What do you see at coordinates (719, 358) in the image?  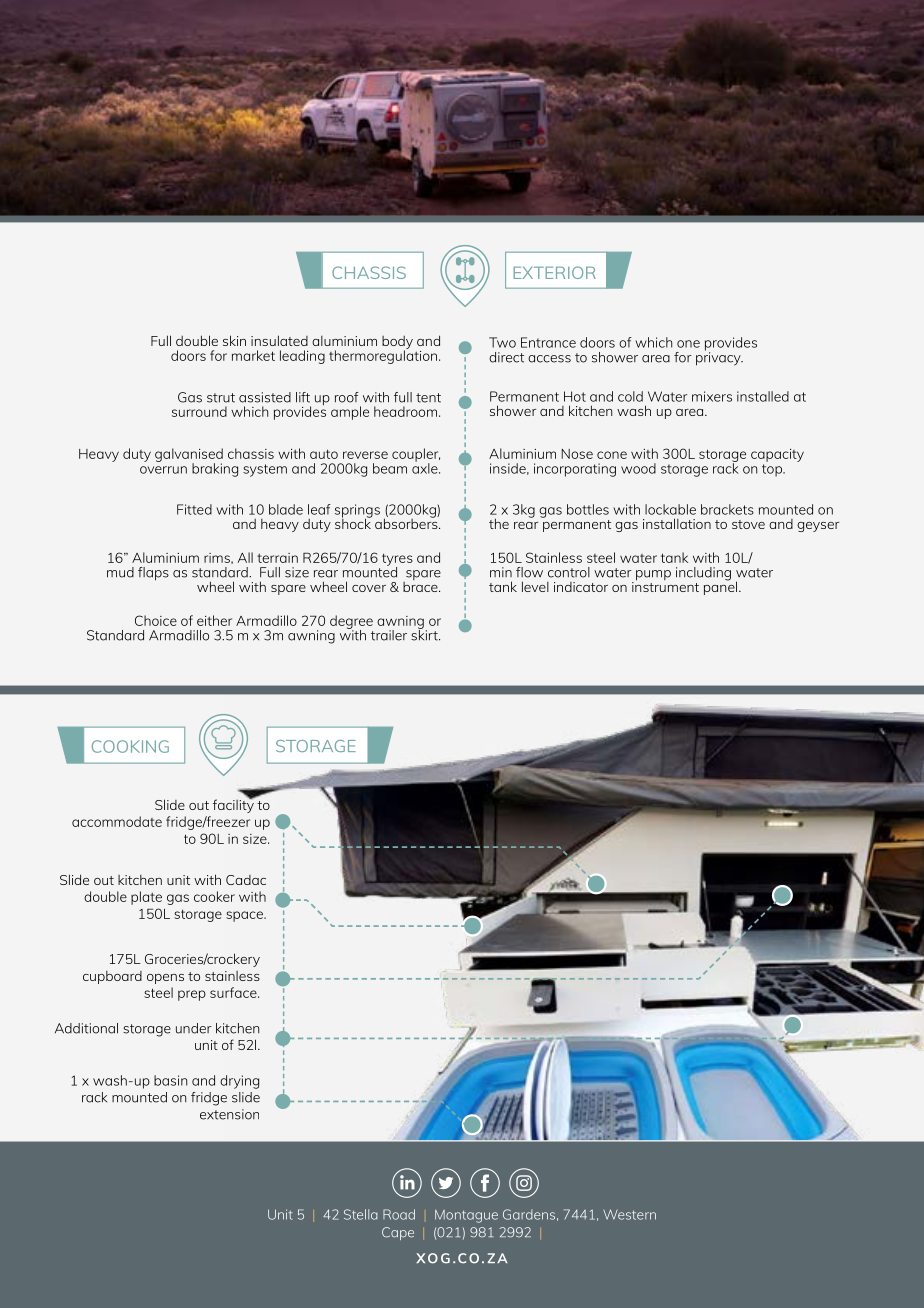 I see `privacy` at bounding box center [719, 358].
